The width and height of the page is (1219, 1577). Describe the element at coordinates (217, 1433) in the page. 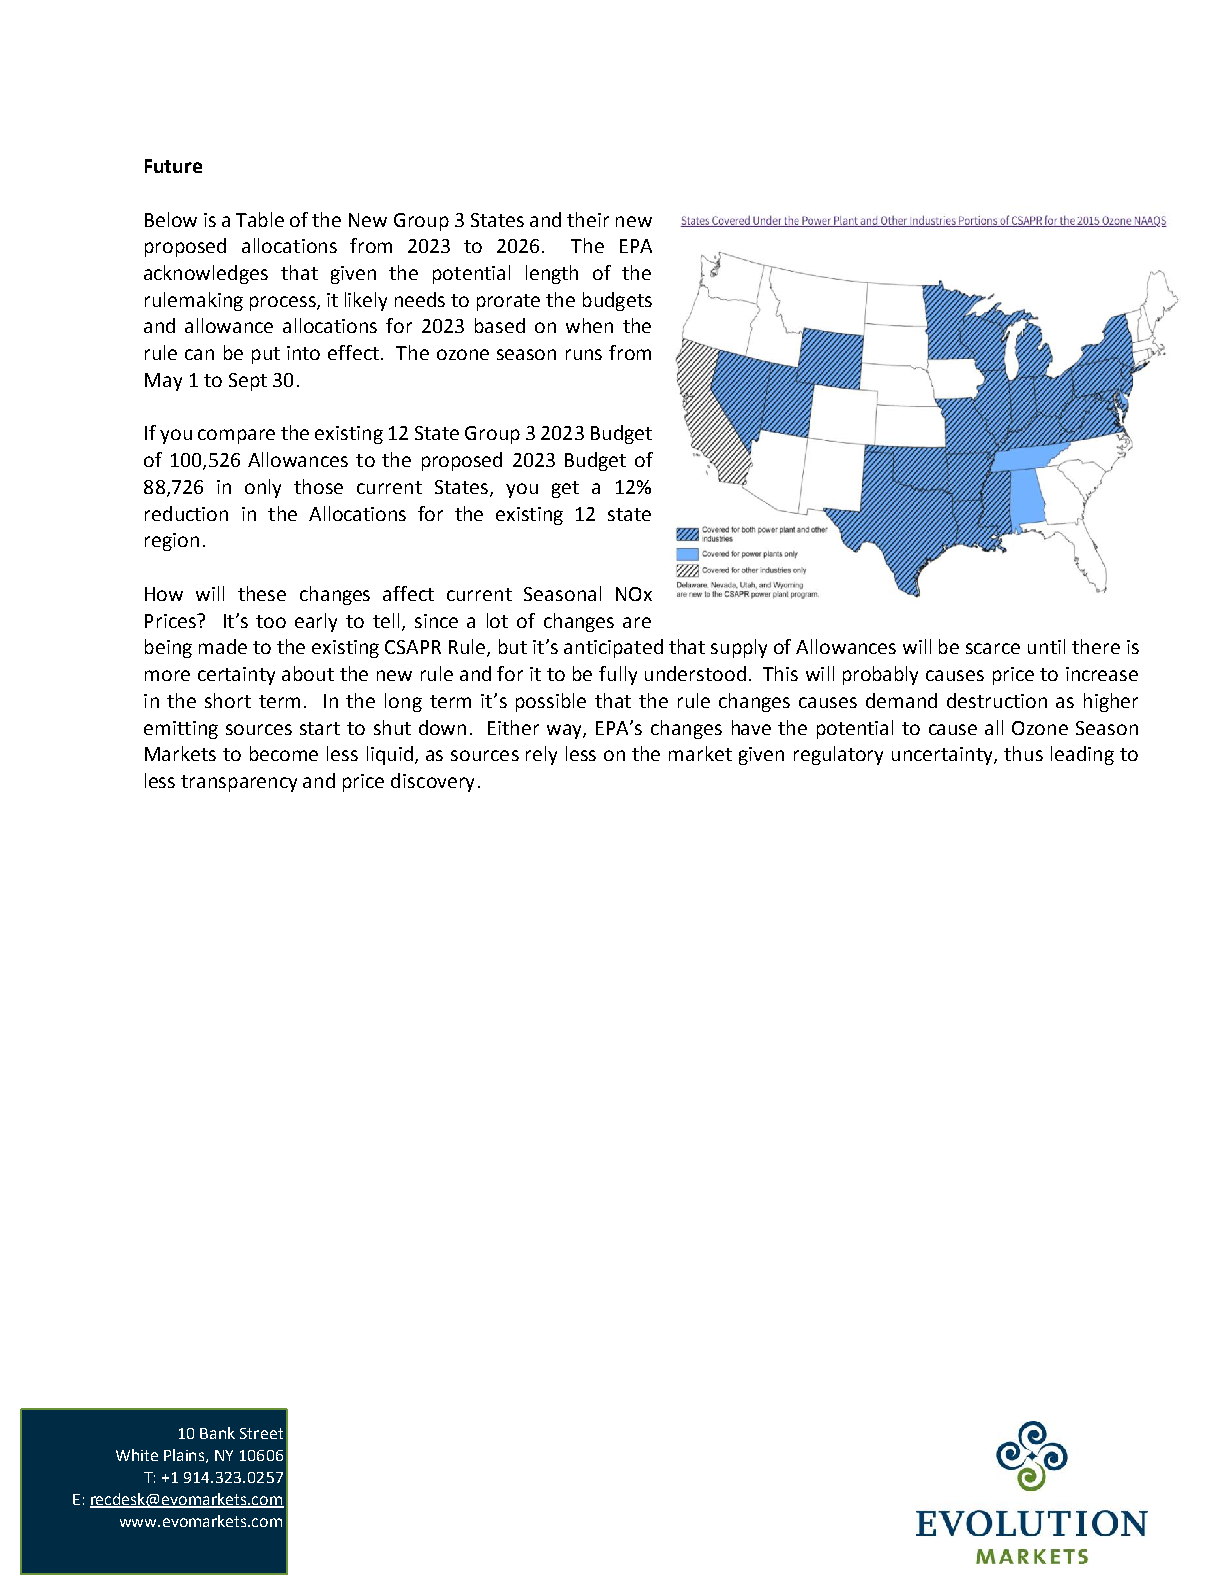

I see `Bank` at that location.
